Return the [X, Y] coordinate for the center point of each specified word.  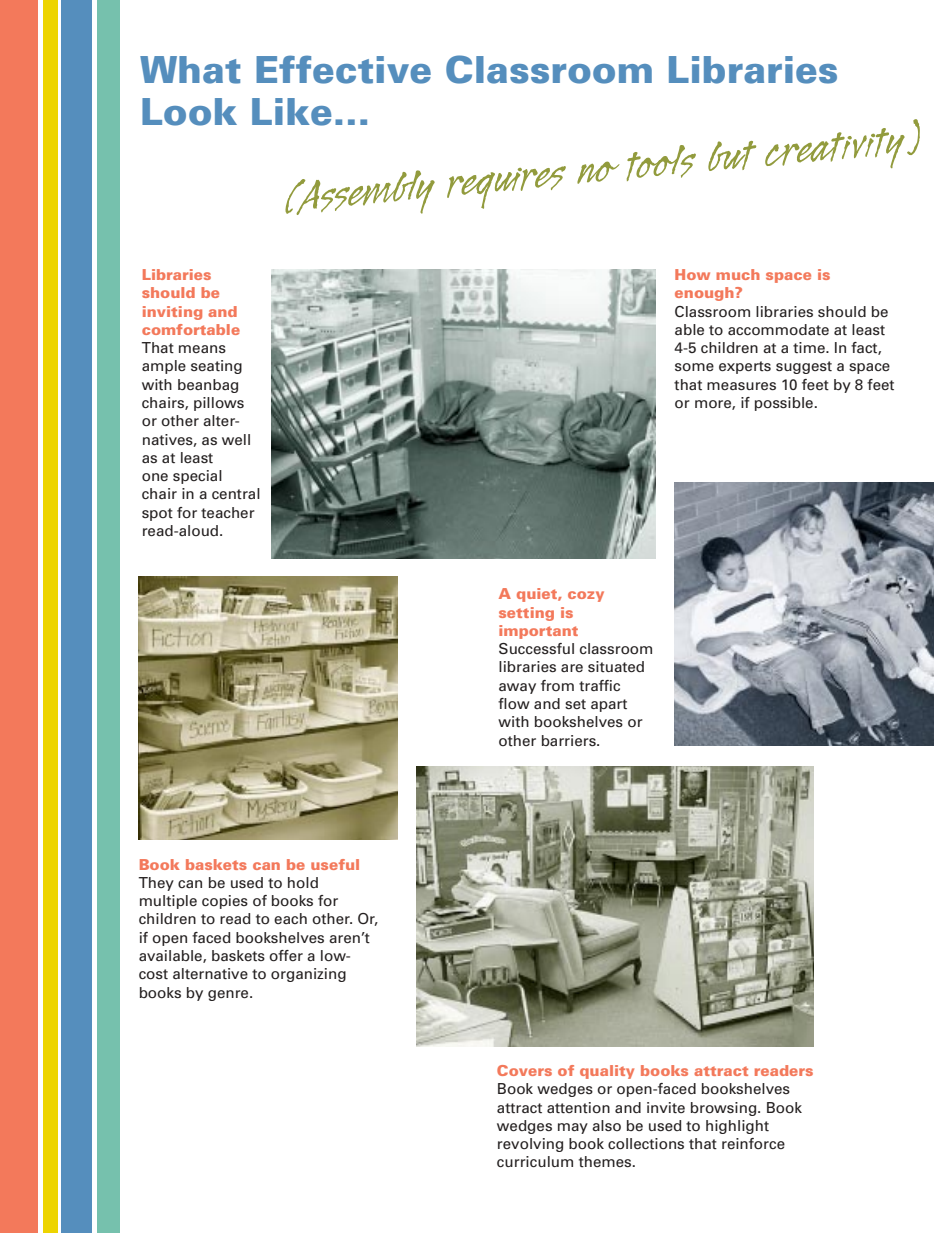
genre [229, 995]
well [236, 439]
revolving [530, 1145]
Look [189, 112]
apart [609, 705]
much [738, 274]
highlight [737, 1127]
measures [741, 386]
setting [526, 614]
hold [303, 883]
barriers [570, 740]
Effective [343, 69]
